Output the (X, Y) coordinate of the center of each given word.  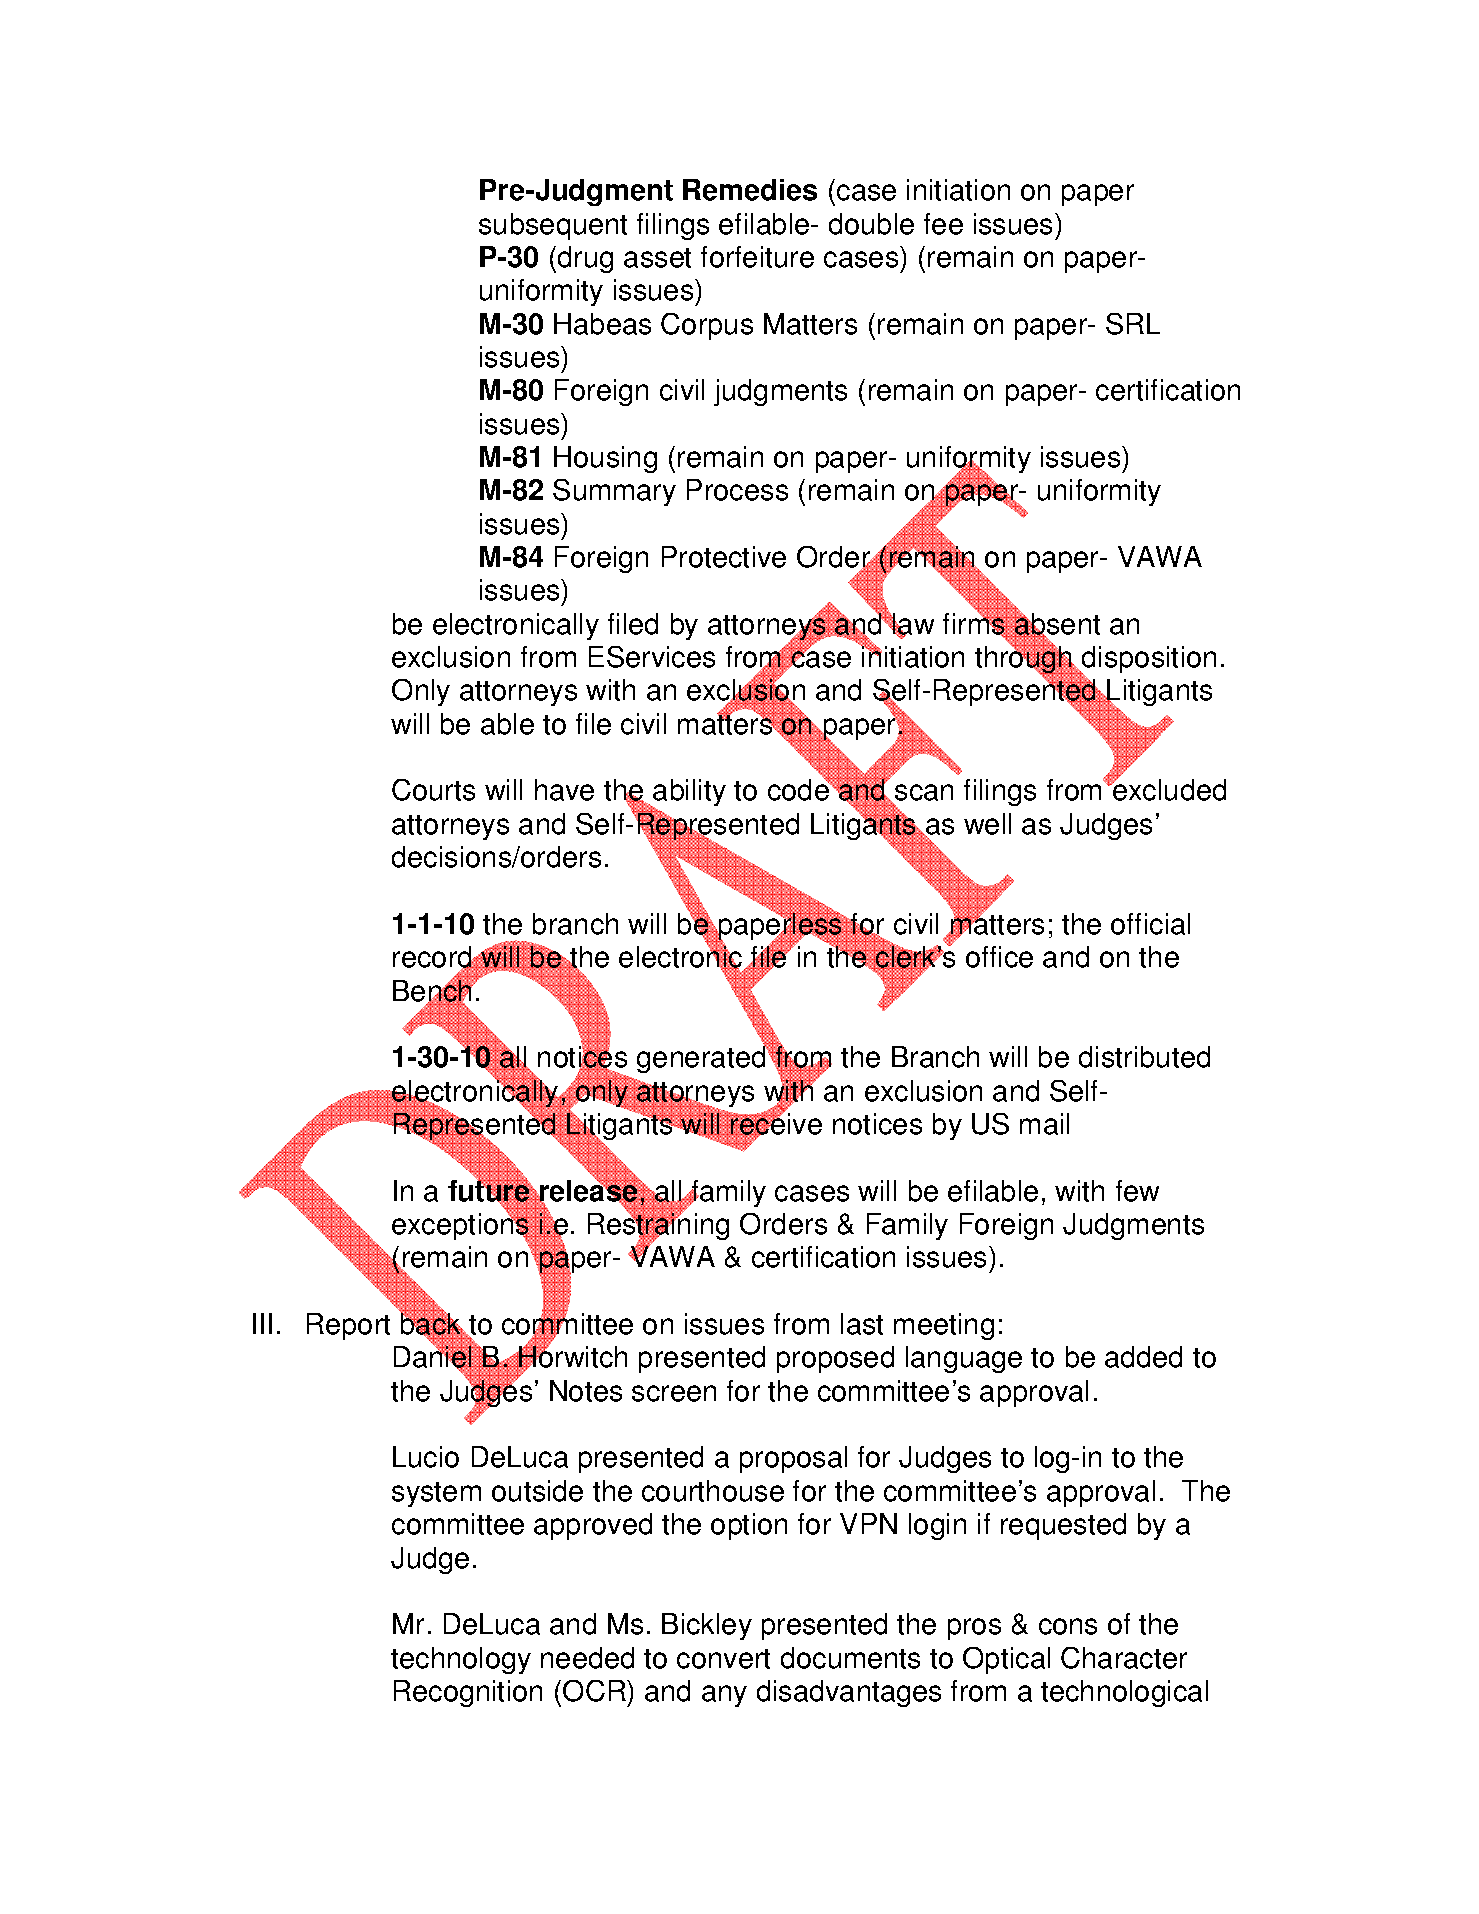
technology (461, 1660)
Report (348, 1326)
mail (1044, 1124)
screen (674, 1393)
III (262, 1323)
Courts (433, 790)
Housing (605, 459)
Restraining (658, 1227)
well (987, 824)
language (964, 1359)
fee (943, 224)
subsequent (553, 226)
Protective (724, 557)
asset (657, 258)
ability (689, 794)
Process (737, 490)
